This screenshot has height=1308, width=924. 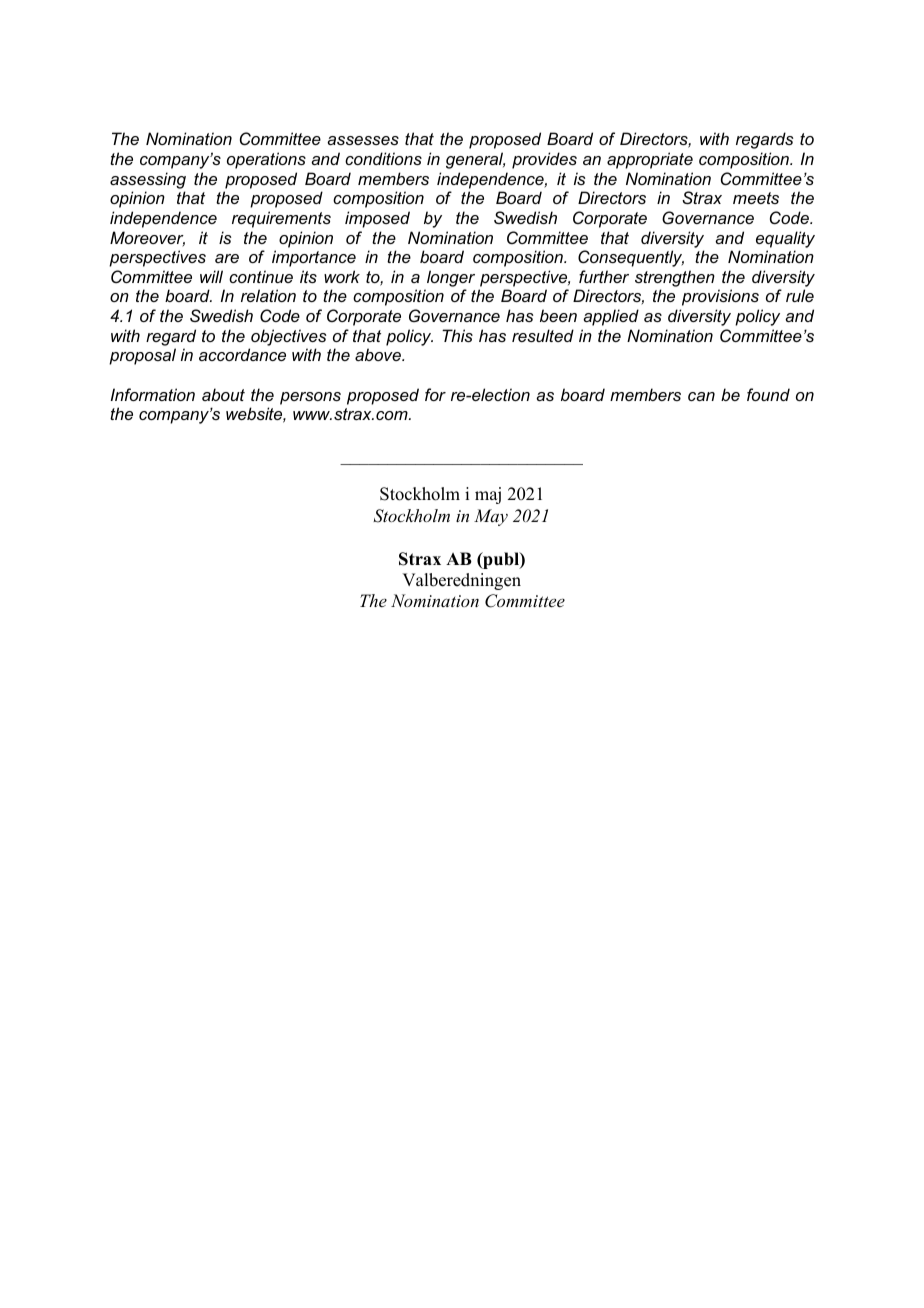 What do you see at coordinates (650, 160) in the screenshot?
I see `appropriate` at bounding box center [650, 160].
